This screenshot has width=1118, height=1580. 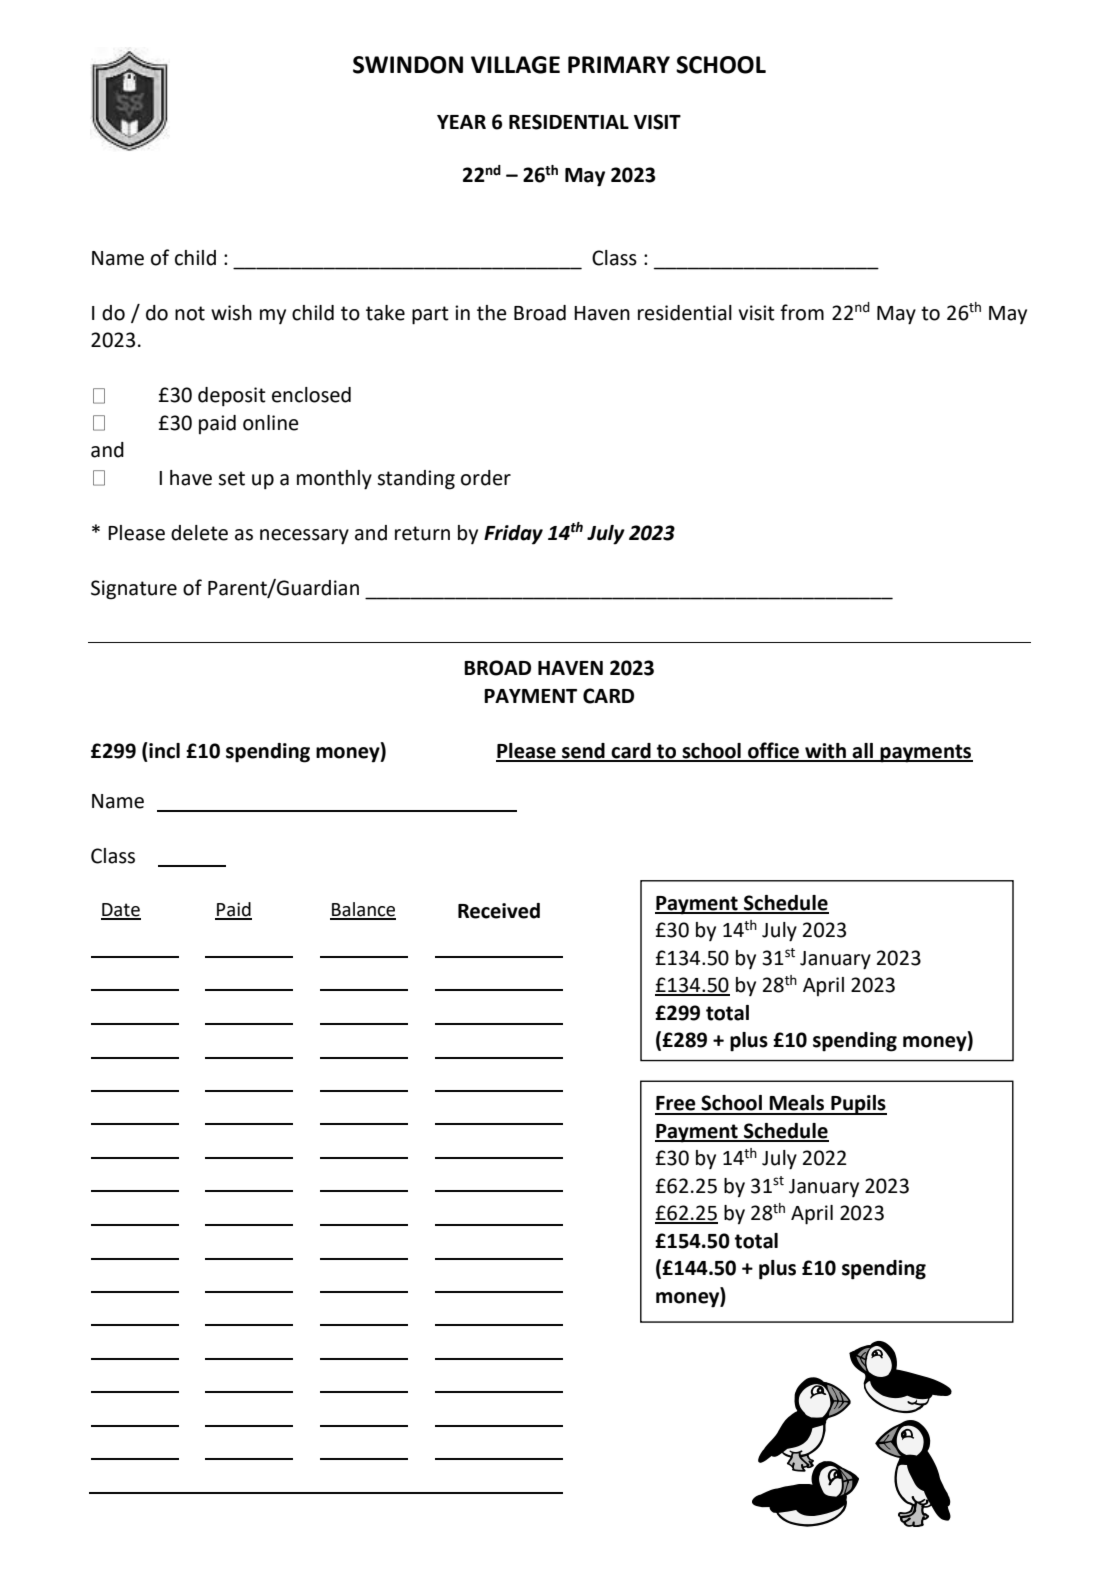 I want to click on PRIMARY, so click(x=619, y=64).
